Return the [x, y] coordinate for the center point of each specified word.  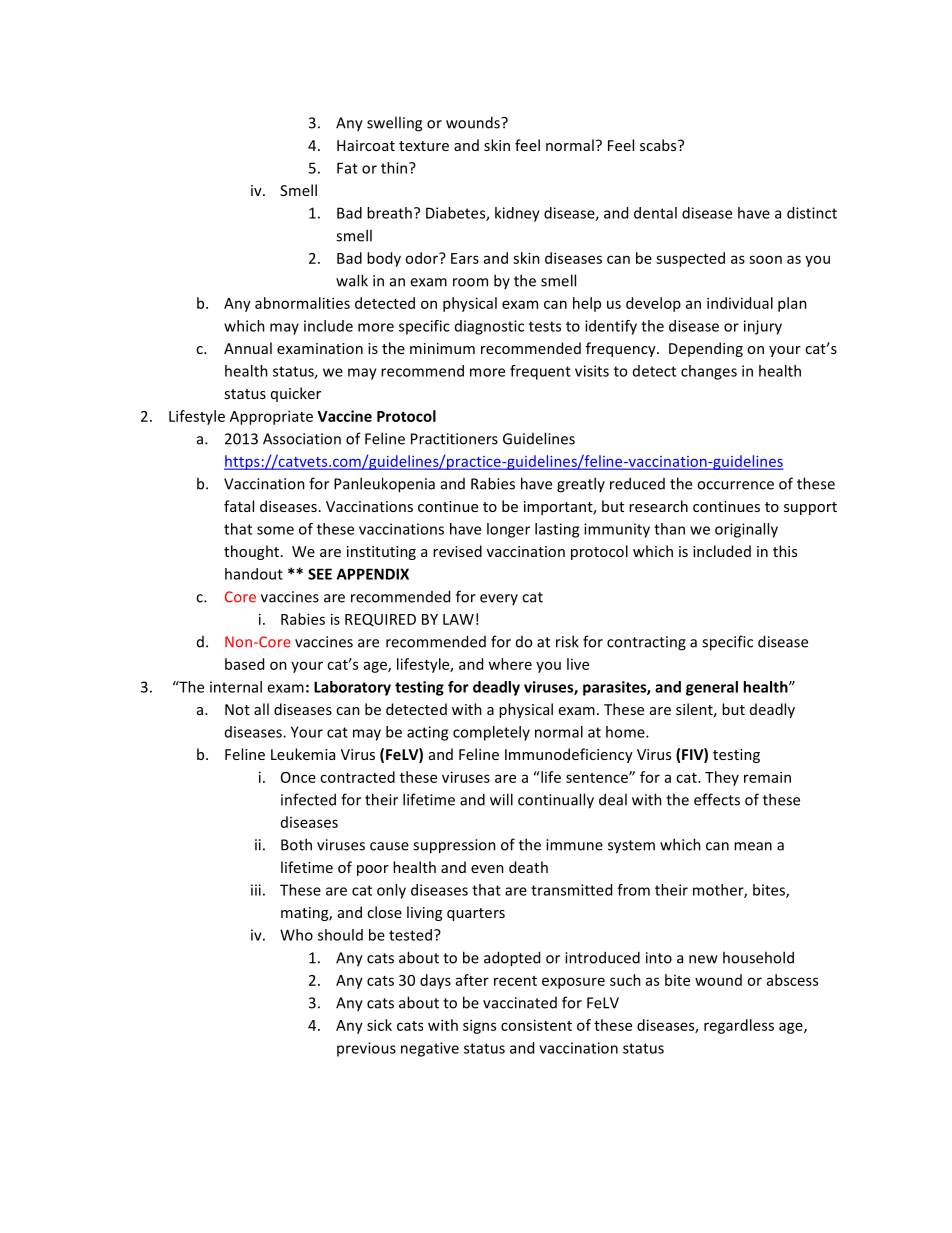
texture [424, 146]
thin [395, 168]
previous [366, 1049]
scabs [659, 145]
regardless [739, 1026]
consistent [536, 1025]
